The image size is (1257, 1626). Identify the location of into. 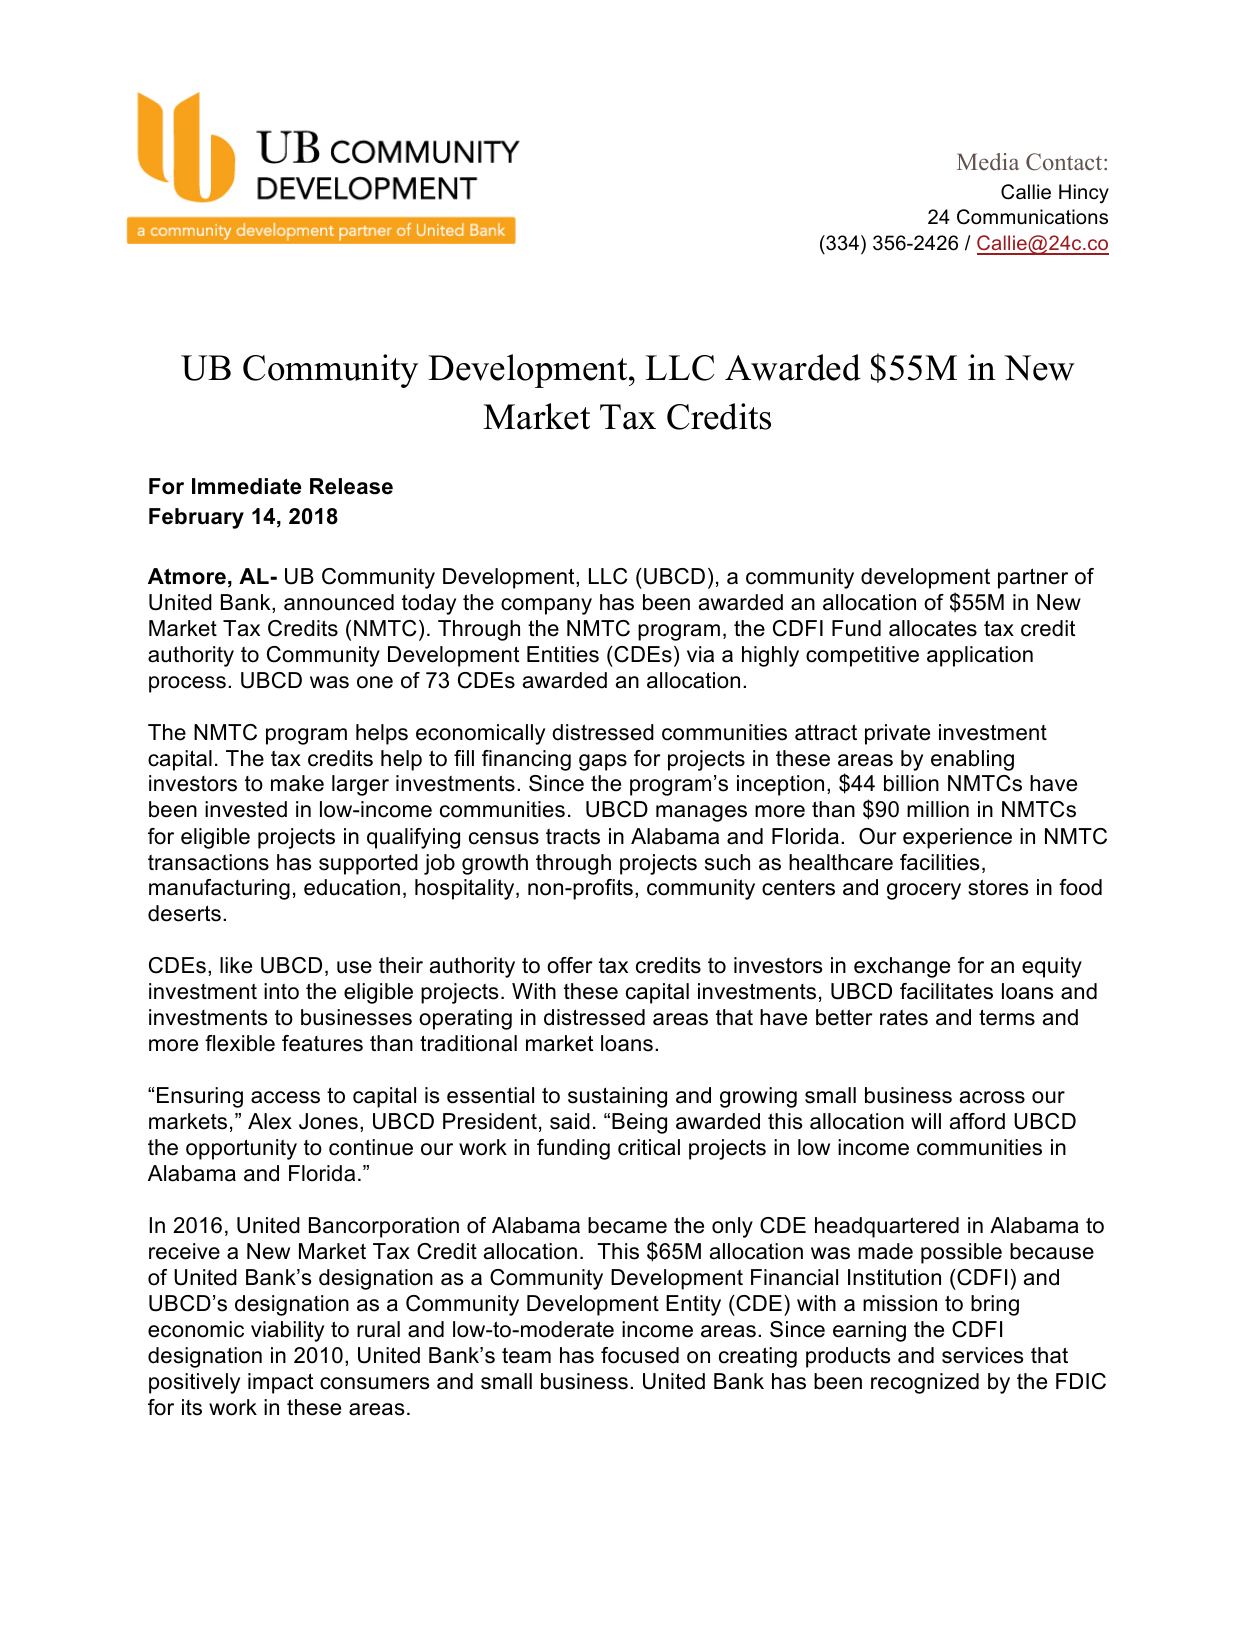
(281, 991).
